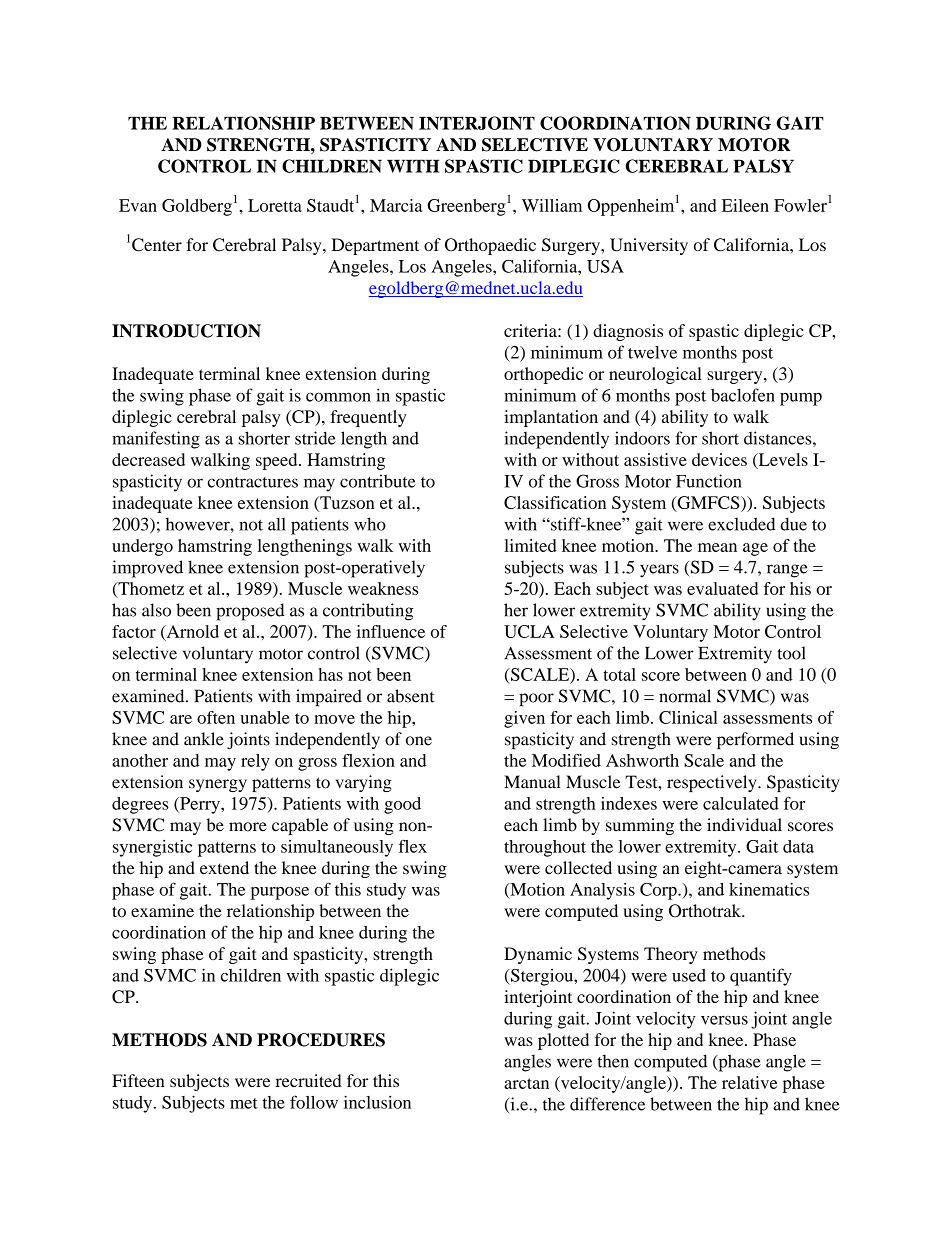  Describe the element at coordinates (157, 245) in the page. I see `Center` at that location.
